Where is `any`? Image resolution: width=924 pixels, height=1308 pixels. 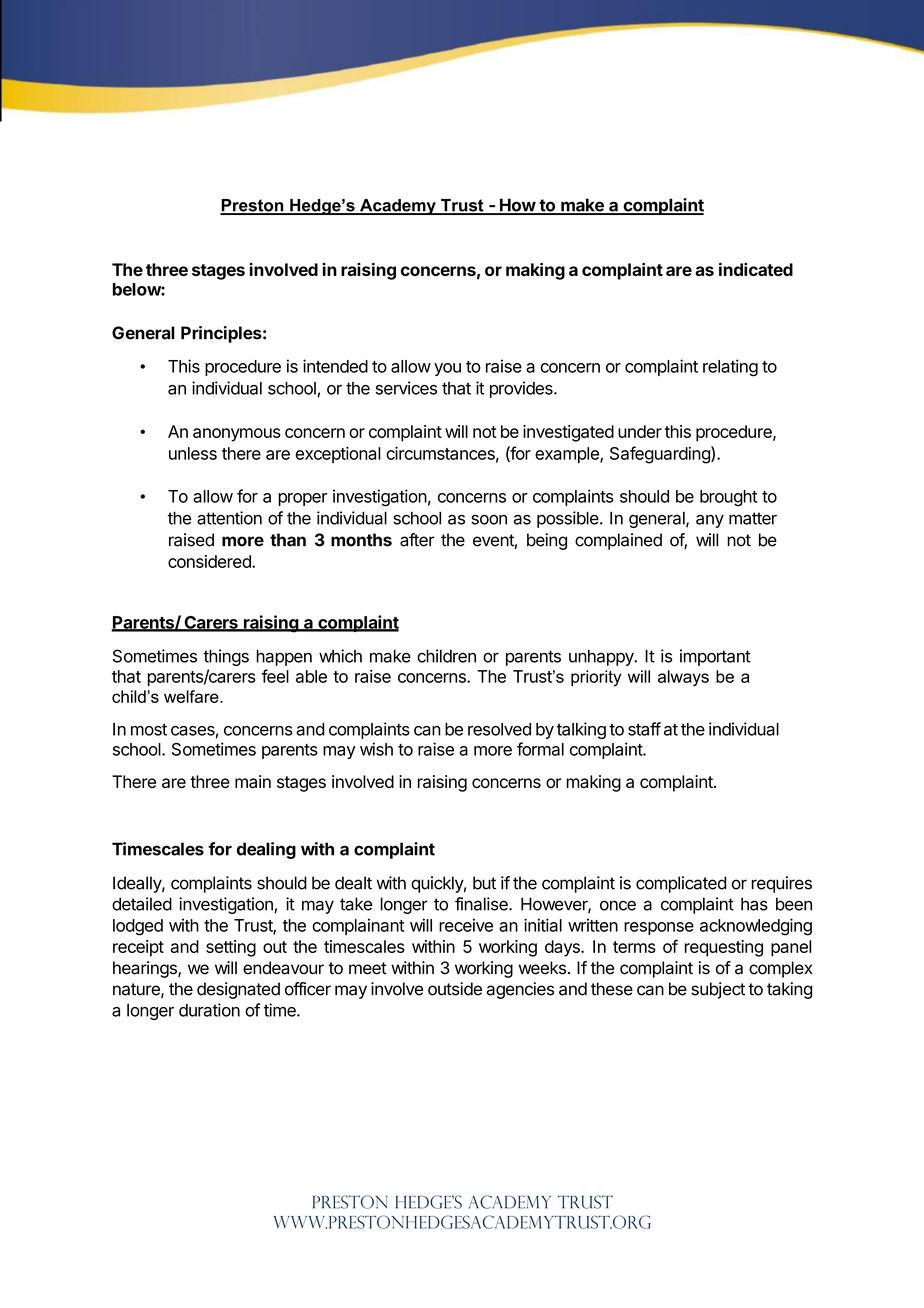
any is located at coordinates (710, 521).
